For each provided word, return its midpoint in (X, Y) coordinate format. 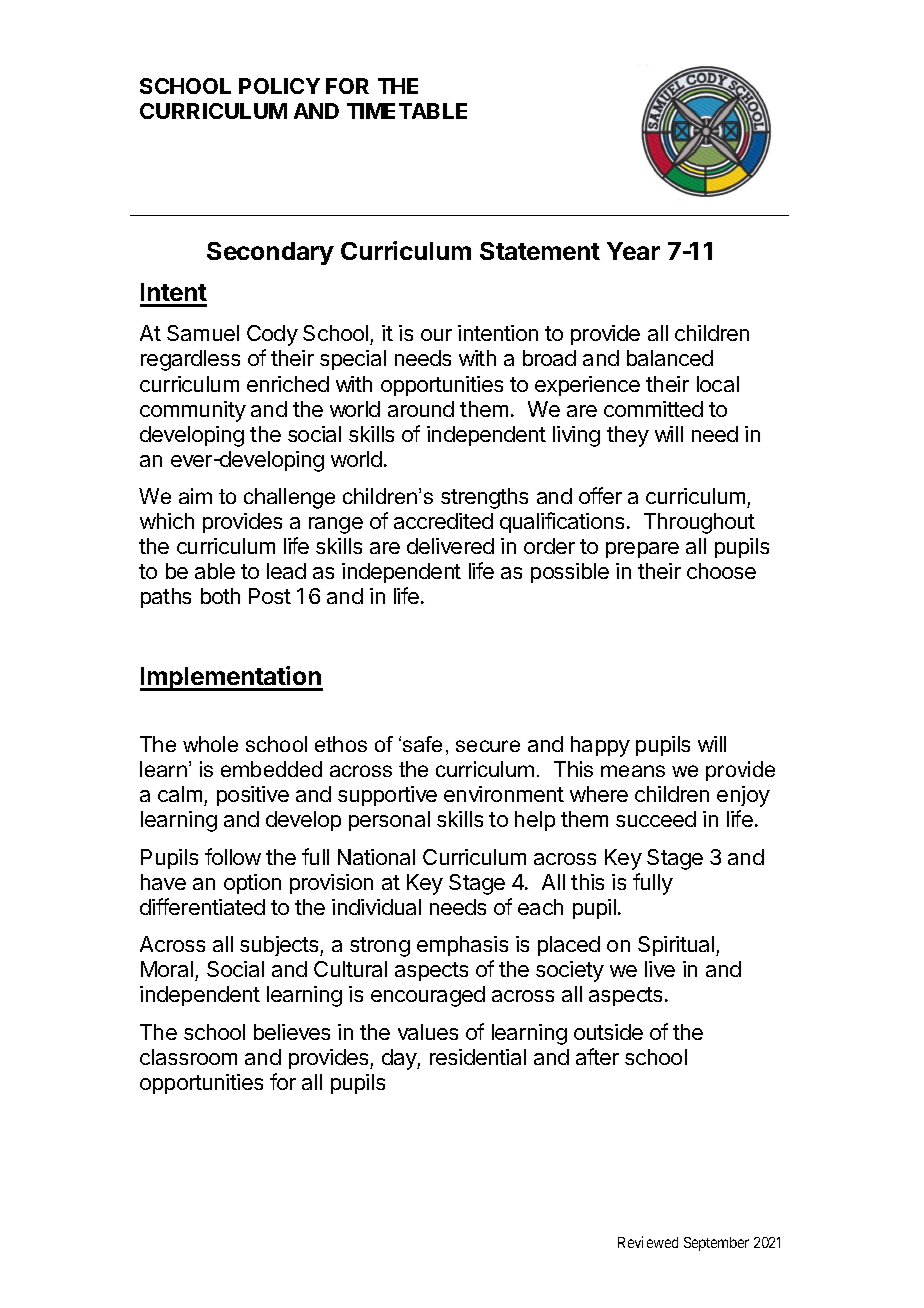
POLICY (279, 86)
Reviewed (648, 1242)
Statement (540, 251)
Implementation (231, 678)
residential (478, 1057)
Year (633, 251)
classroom (188, 1057)
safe (422, 744)
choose (721, 571)
